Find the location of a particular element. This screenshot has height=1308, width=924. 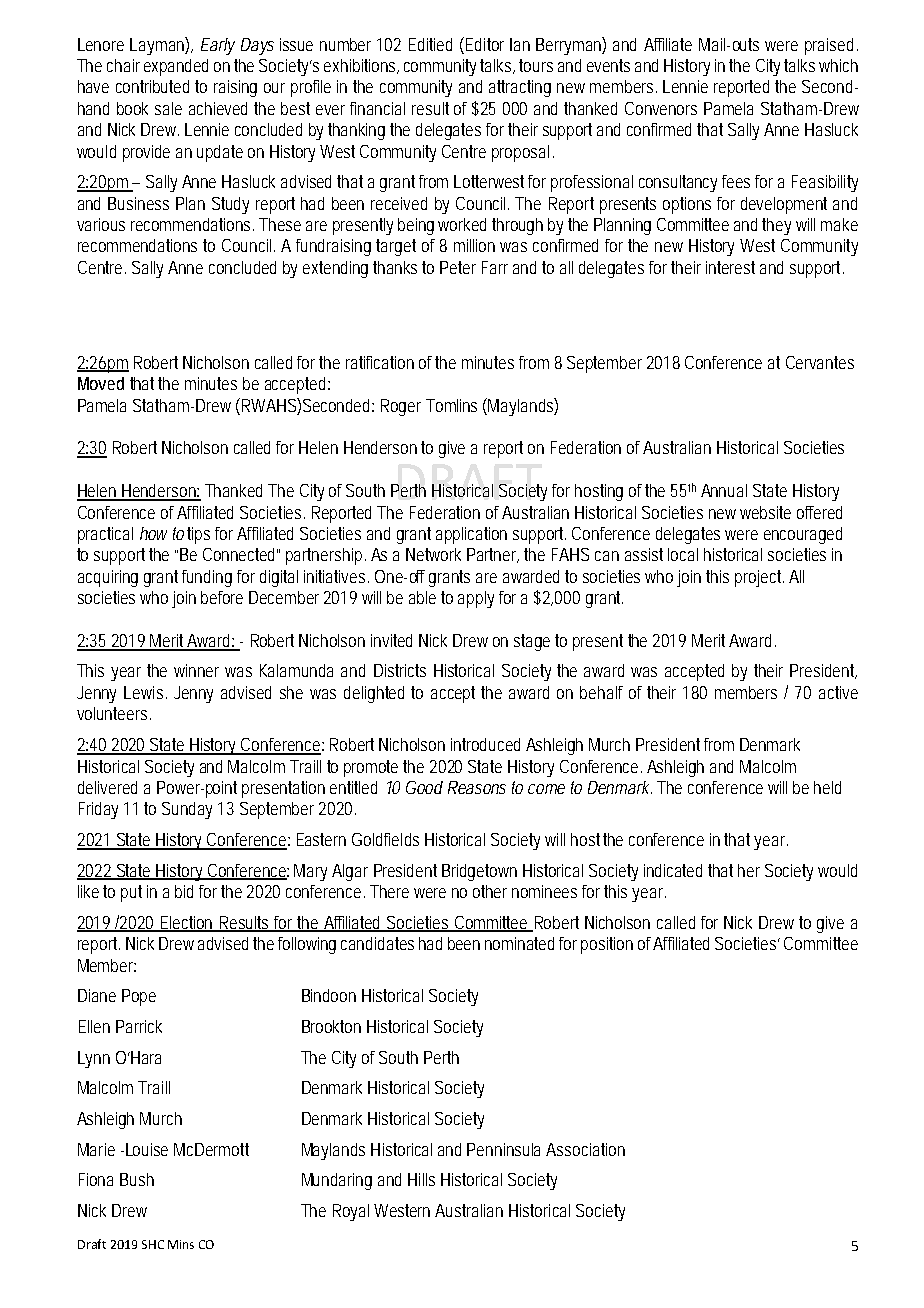

other is located at coordinates (490, 891).
